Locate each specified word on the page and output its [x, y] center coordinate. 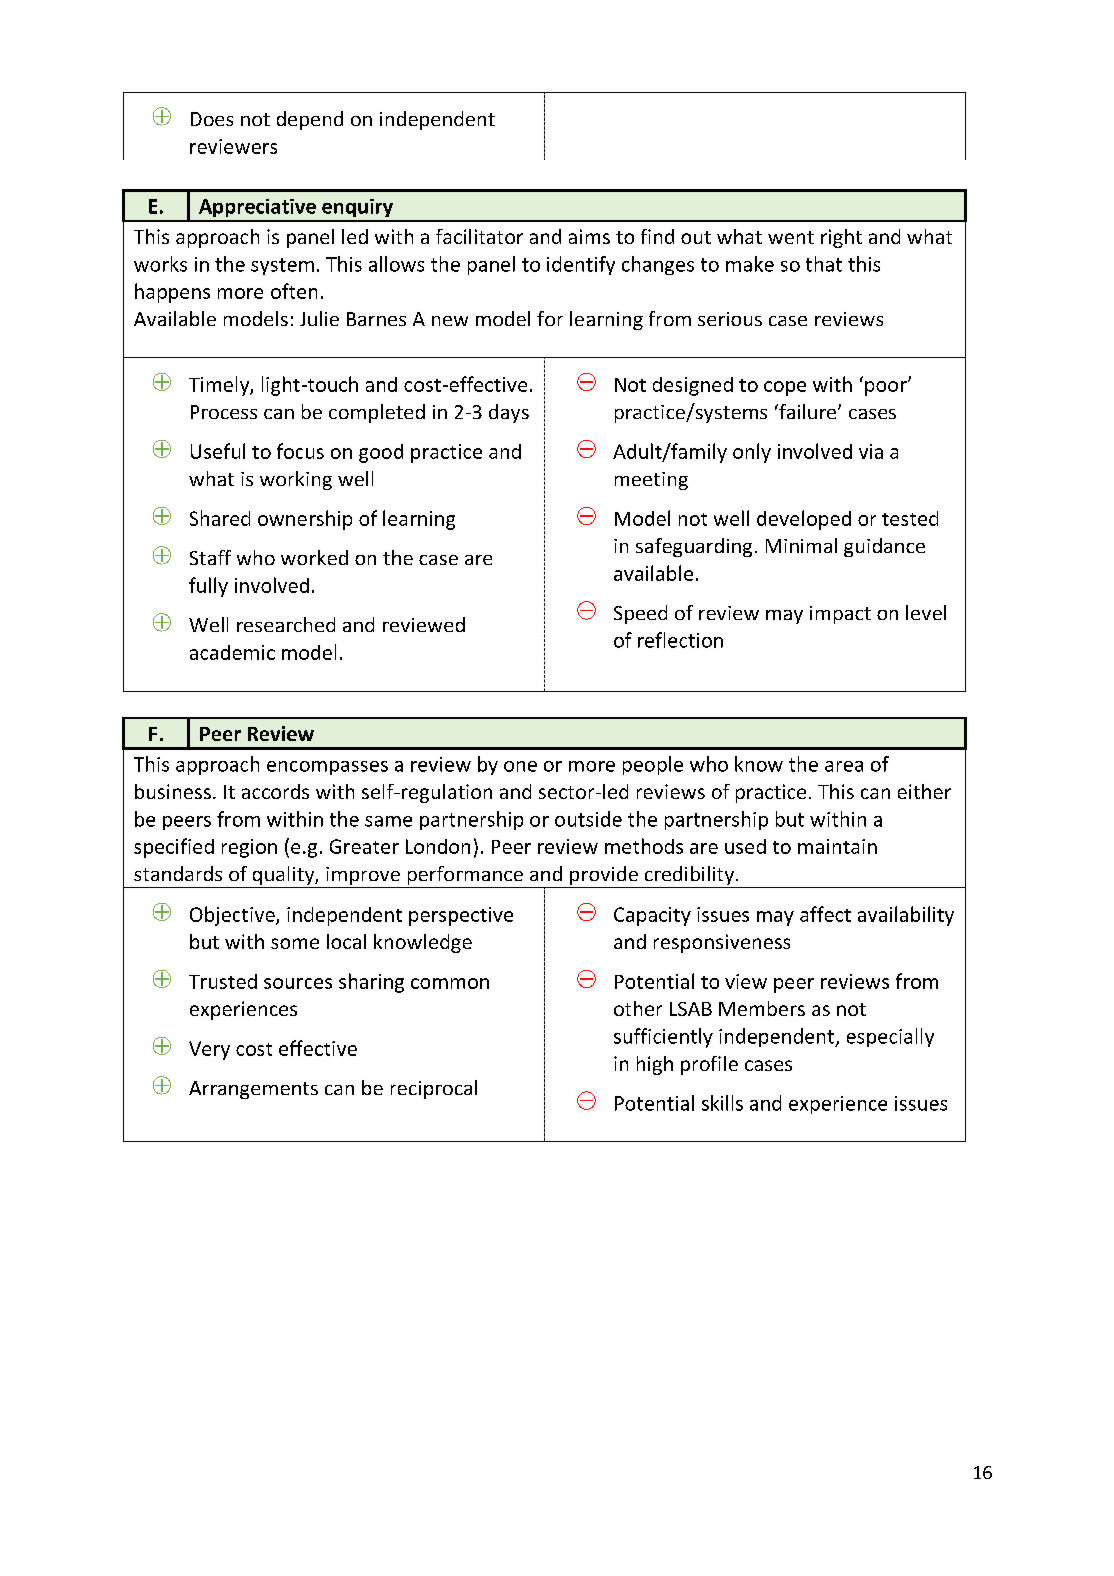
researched [286, 624]
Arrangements [253, 1090]
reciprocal [434, 1089]
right [841, 238]
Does [212, 119]
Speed [640, 614]
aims [589, 236]
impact [840, 615]
